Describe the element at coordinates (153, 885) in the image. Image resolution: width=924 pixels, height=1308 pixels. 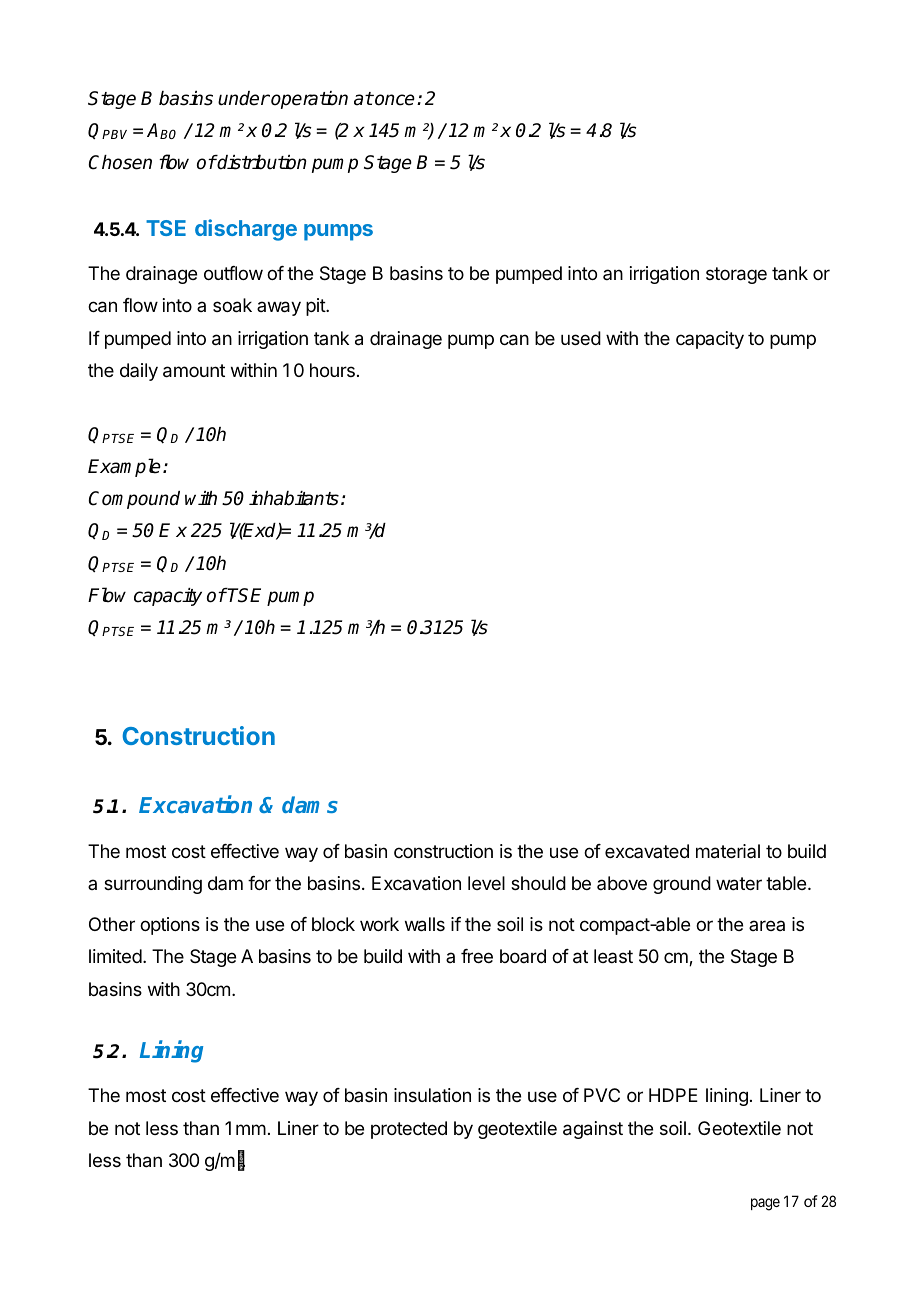
I see `surrounding` at that location.
